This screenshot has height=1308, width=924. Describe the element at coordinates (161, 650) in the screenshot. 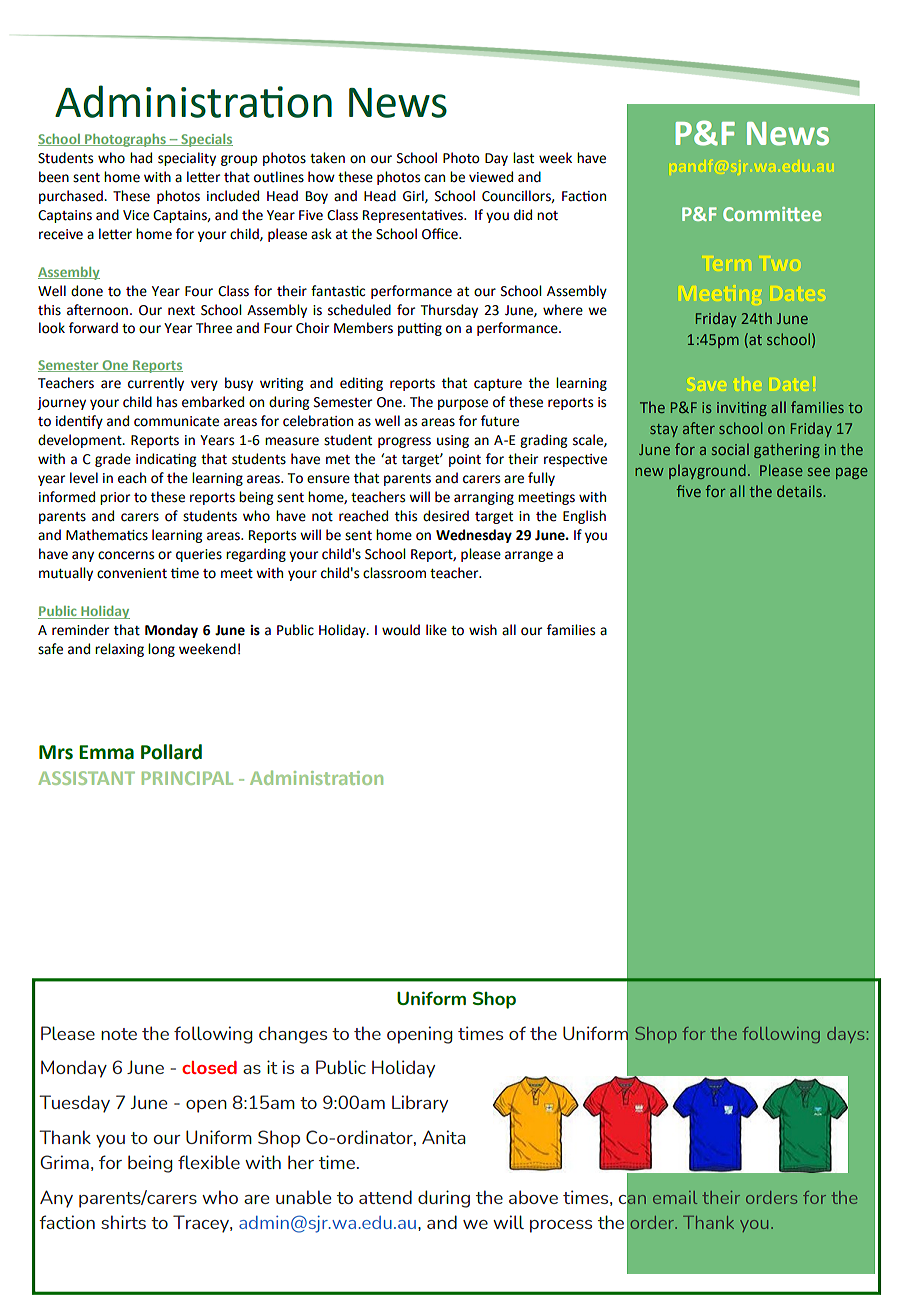

I see `long` at that location.
